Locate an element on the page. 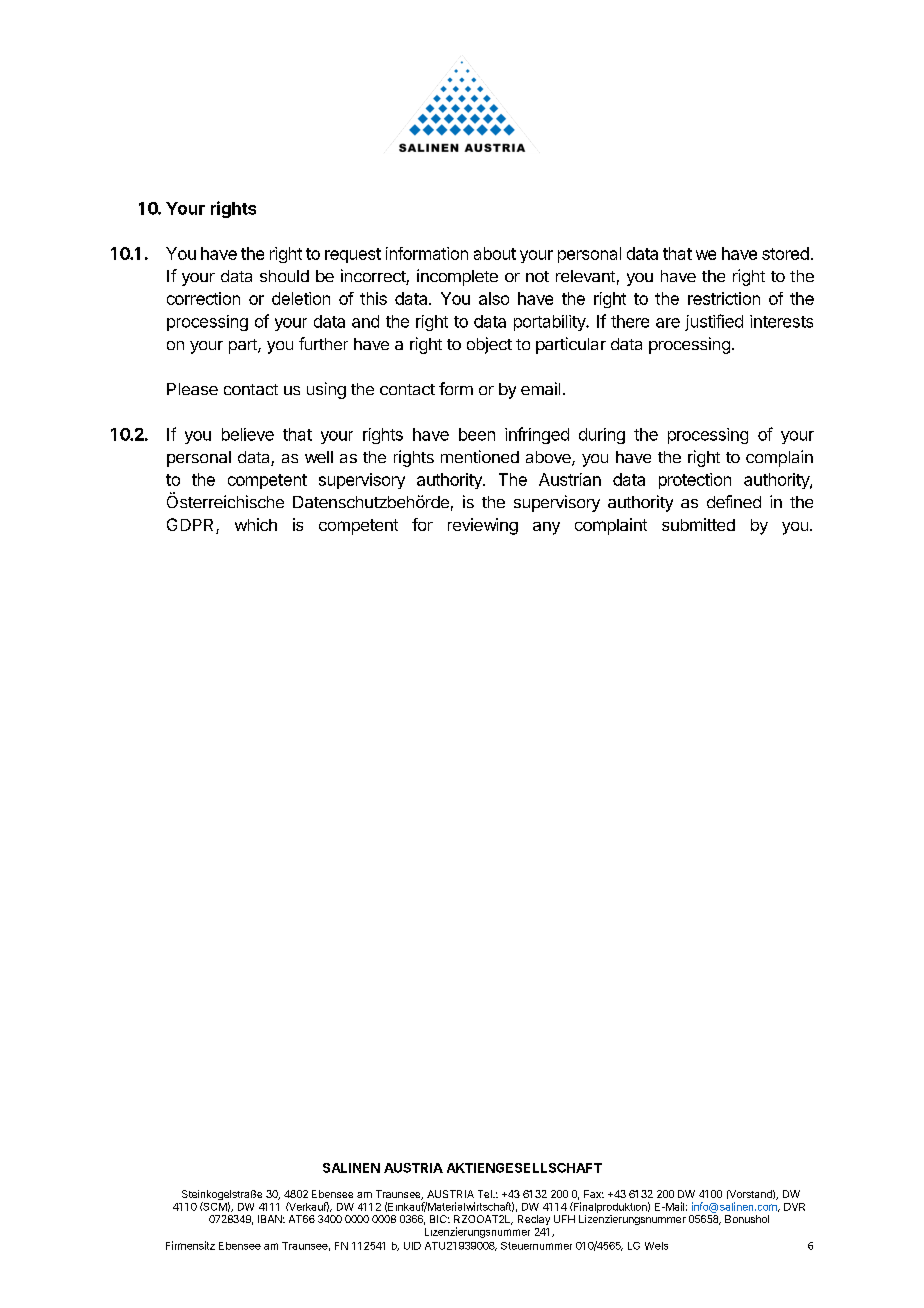 The image size is (924, 1308). submitted is located at coordinates (698, 524).
